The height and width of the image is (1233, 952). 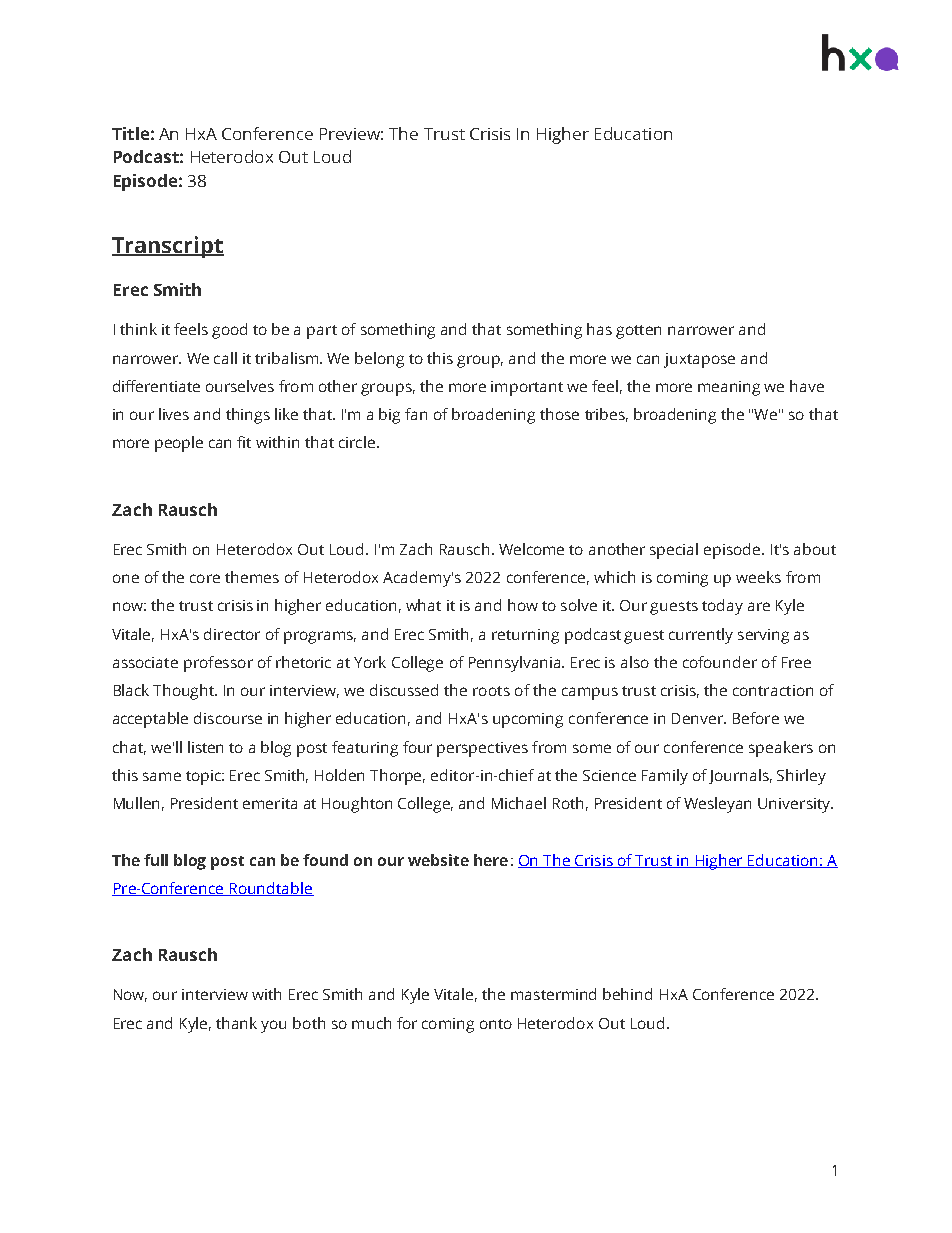 What do you see at coordinates (179, 444) in the image?
I see `people` at bounding box center [179, 444].
